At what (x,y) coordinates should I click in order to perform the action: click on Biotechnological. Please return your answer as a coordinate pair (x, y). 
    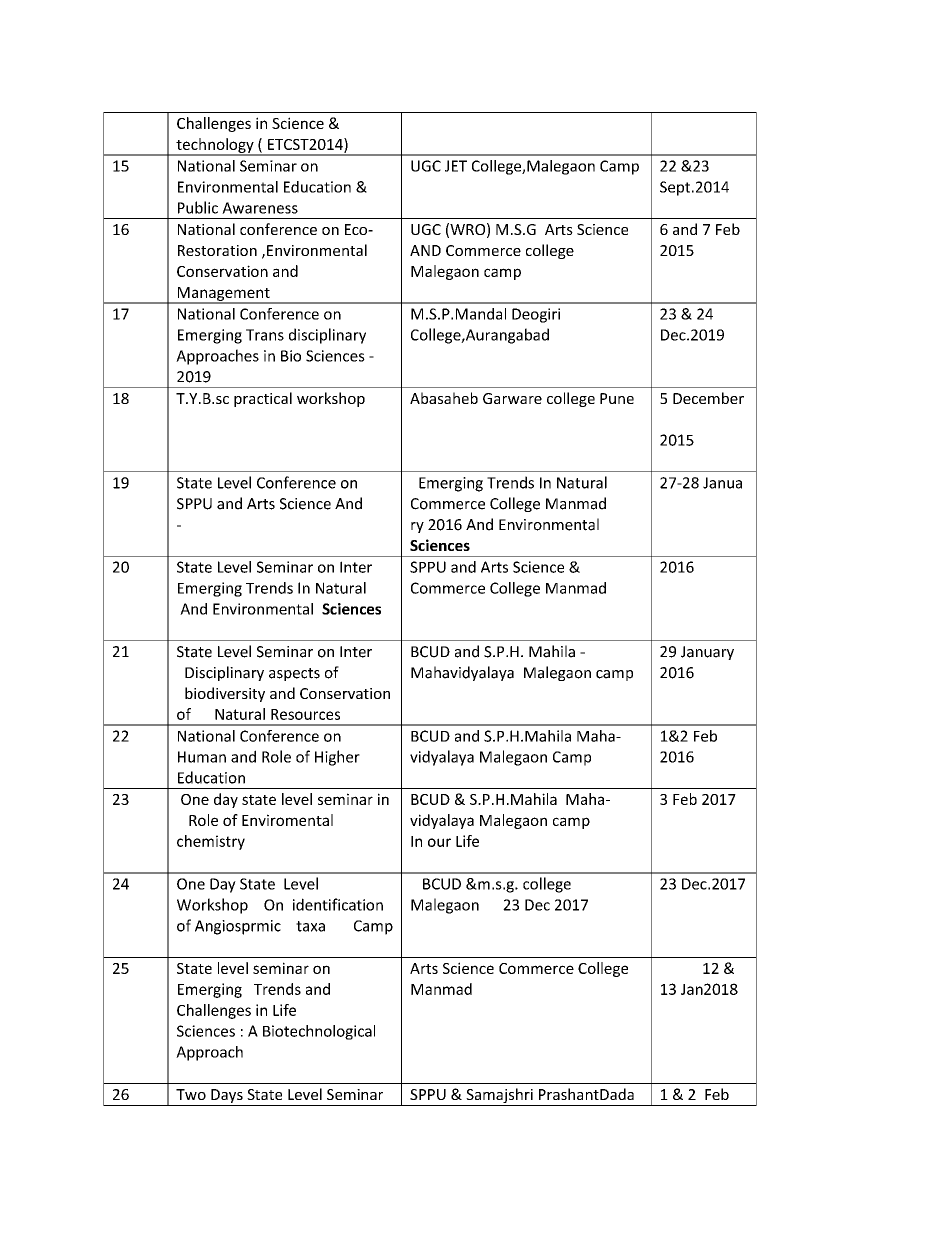
    Looking at the image, I should click on (319, 1032).
